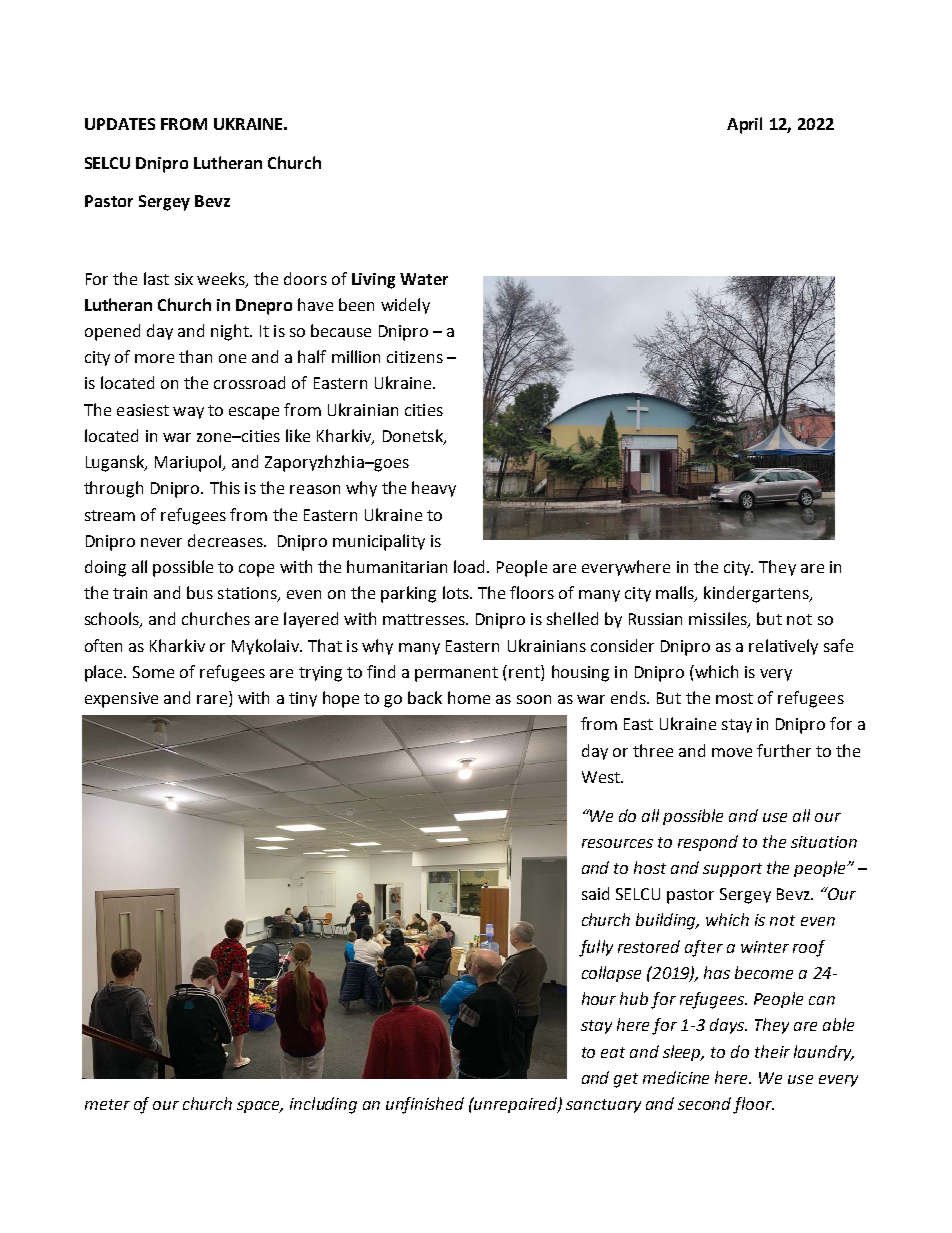 This screenshot has height=1233, width=952. Describe the element at coordinates (425, 1105) in the screenshot. I see `unfinished` at that location.
